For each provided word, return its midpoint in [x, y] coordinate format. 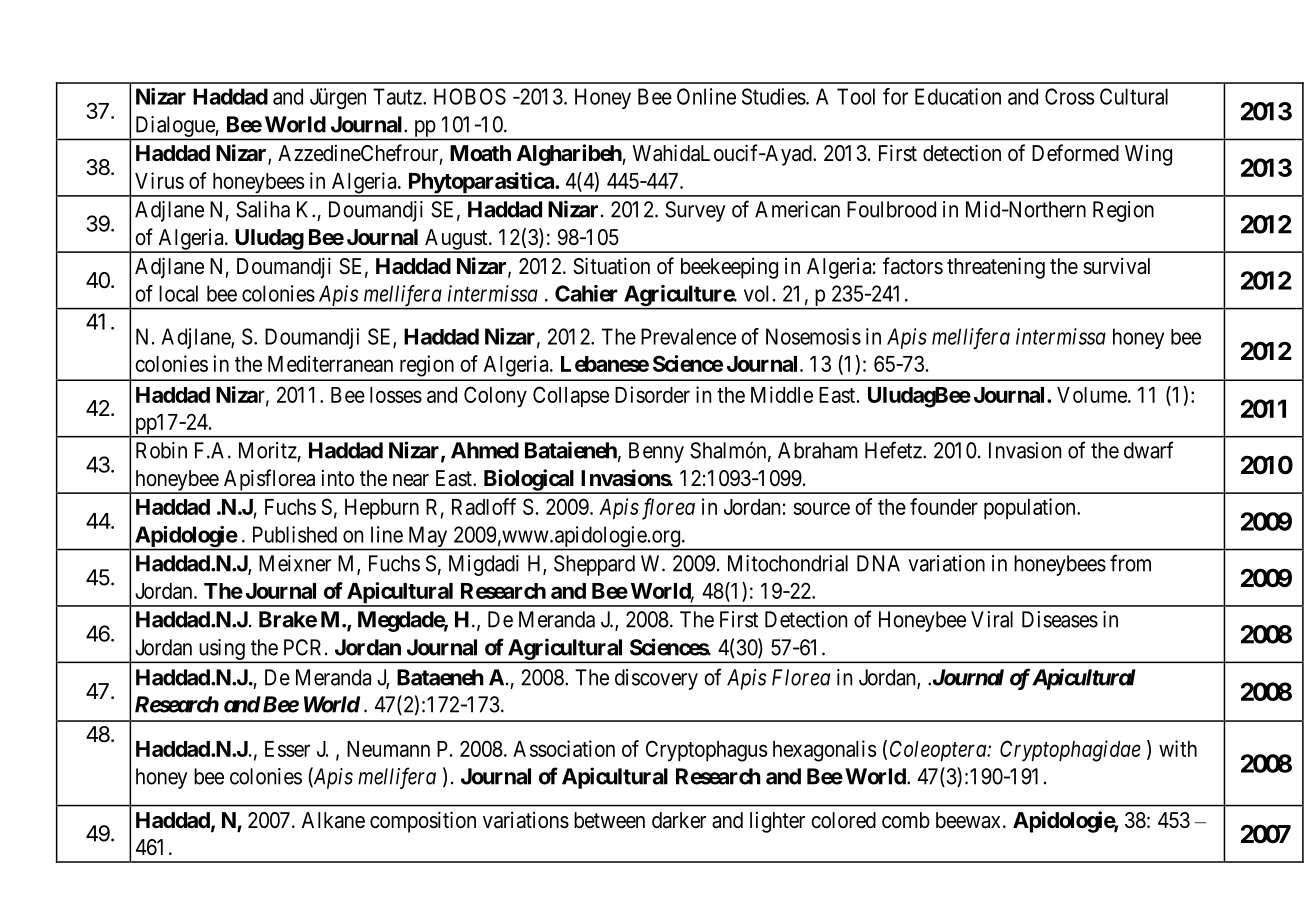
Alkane [333, 820]
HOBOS [470, 96]
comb [906, 820]
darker [679, 820]
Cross [1069, 96]
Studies [774, 96]
